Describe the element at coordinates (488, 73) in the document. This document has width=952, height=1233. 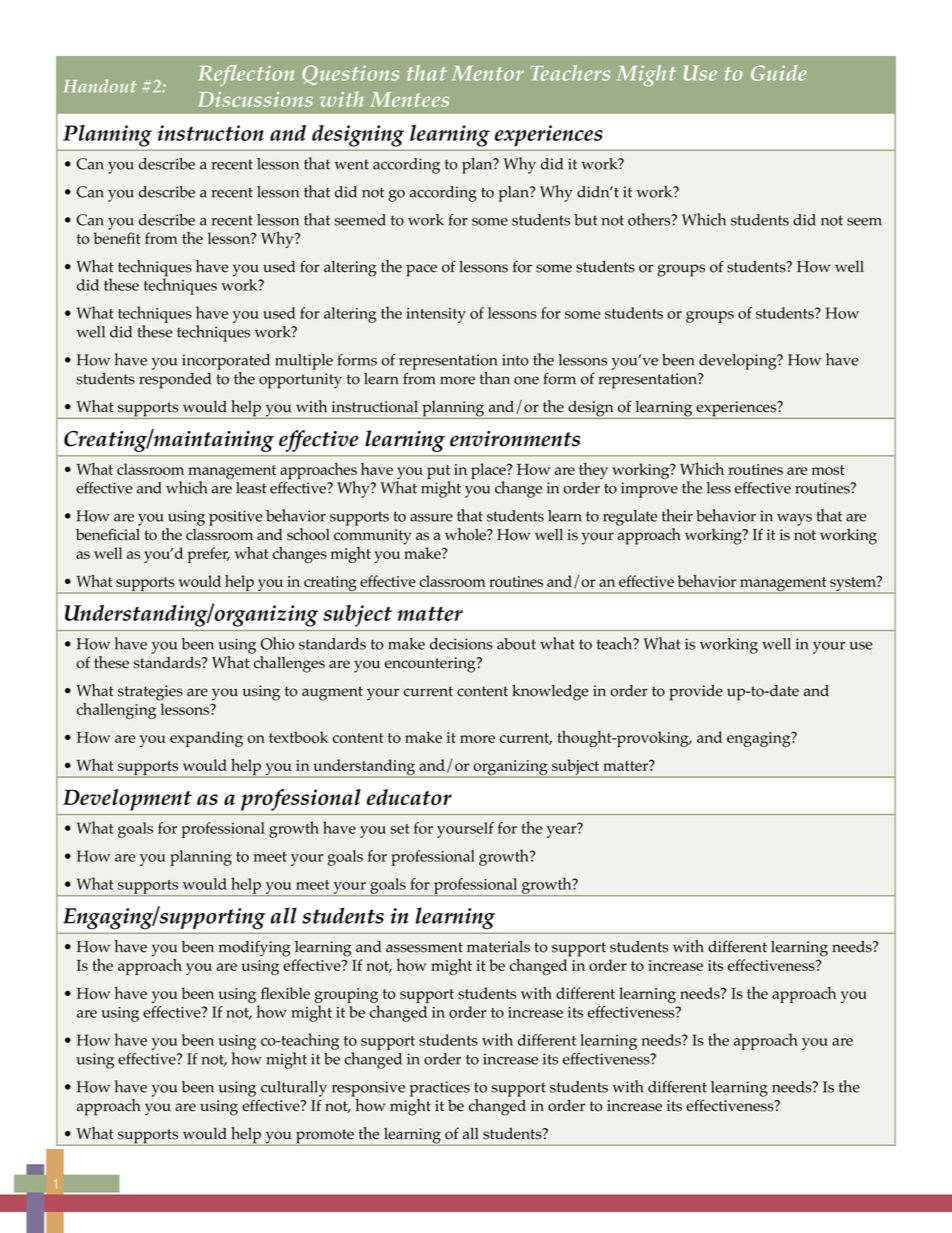
I see `Mentor` at that location.
